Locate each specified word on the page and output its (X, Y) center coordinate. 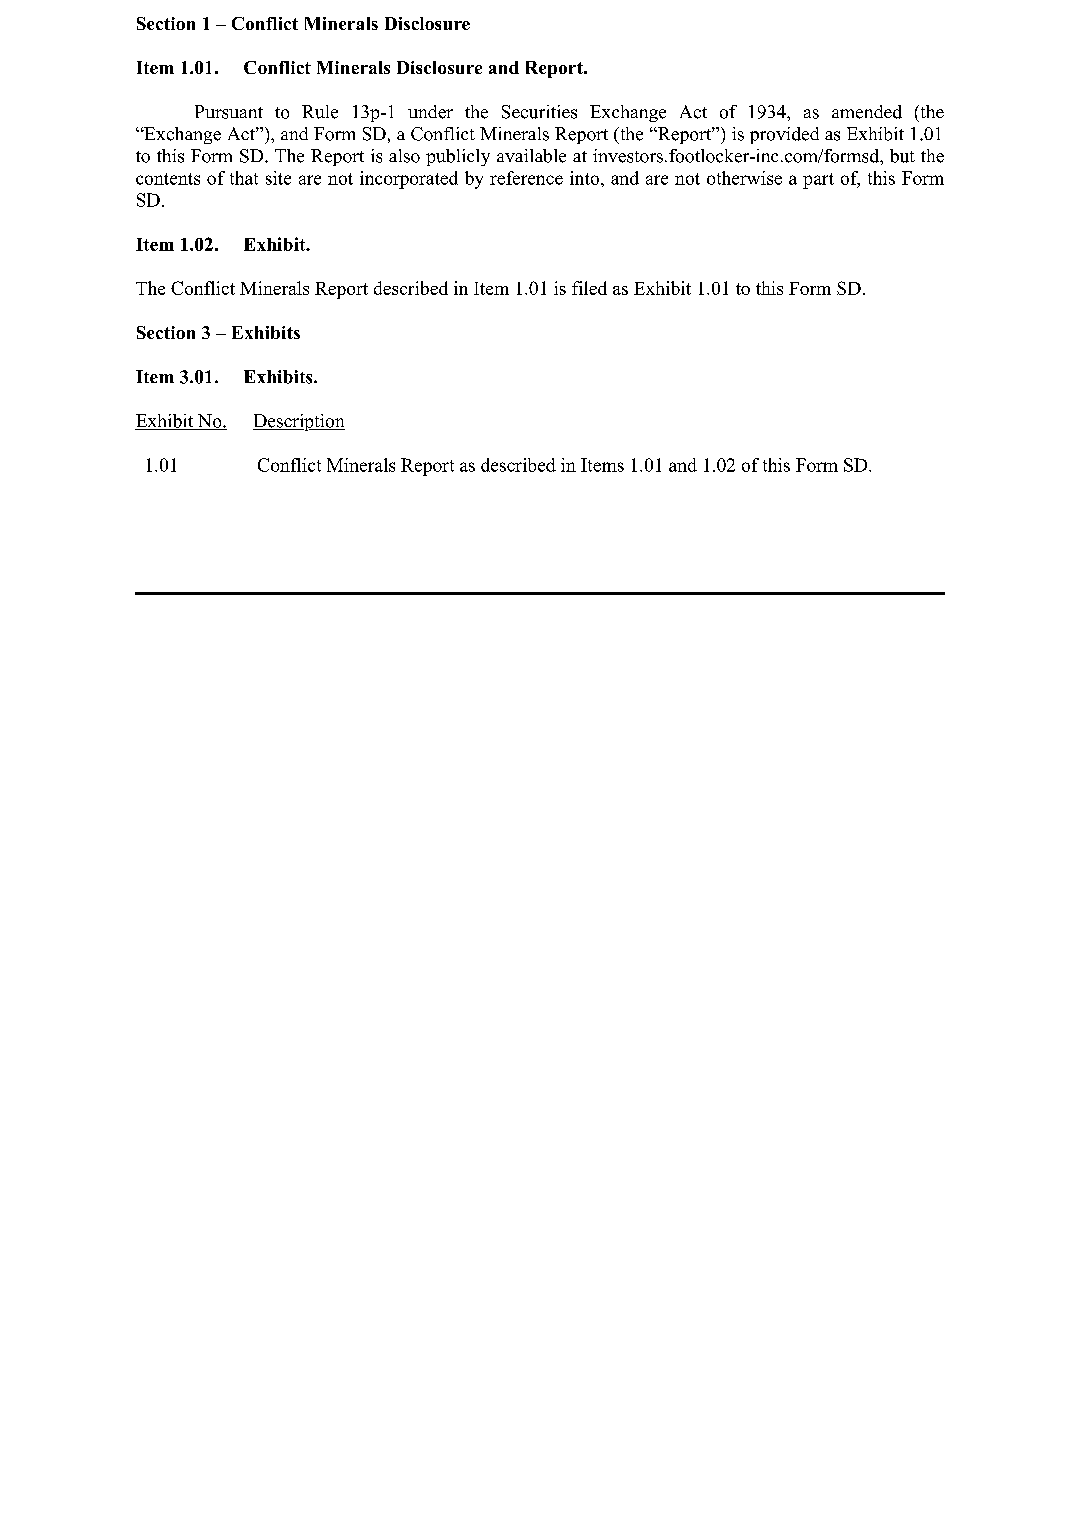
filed (589, 288)
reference (526, 178)
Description (299, 422)
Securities (539, 112)
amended (867, 112)
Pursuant (229, 112)
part (818, 181)
